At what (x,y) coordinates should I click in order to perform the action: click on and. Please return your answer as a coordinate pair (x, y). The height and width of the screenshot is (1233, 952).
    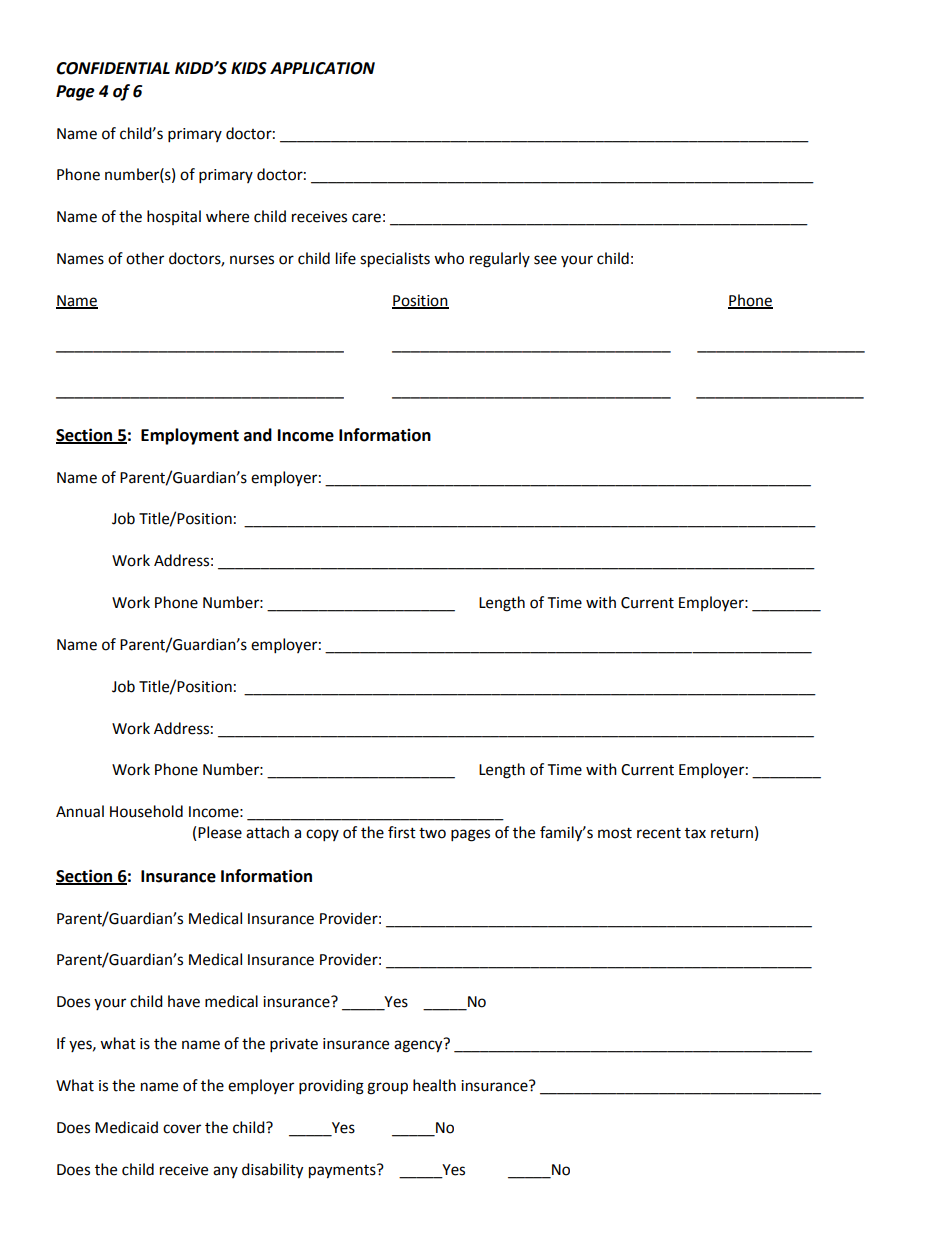
    Looking at the image, I should click on (258, 435).
